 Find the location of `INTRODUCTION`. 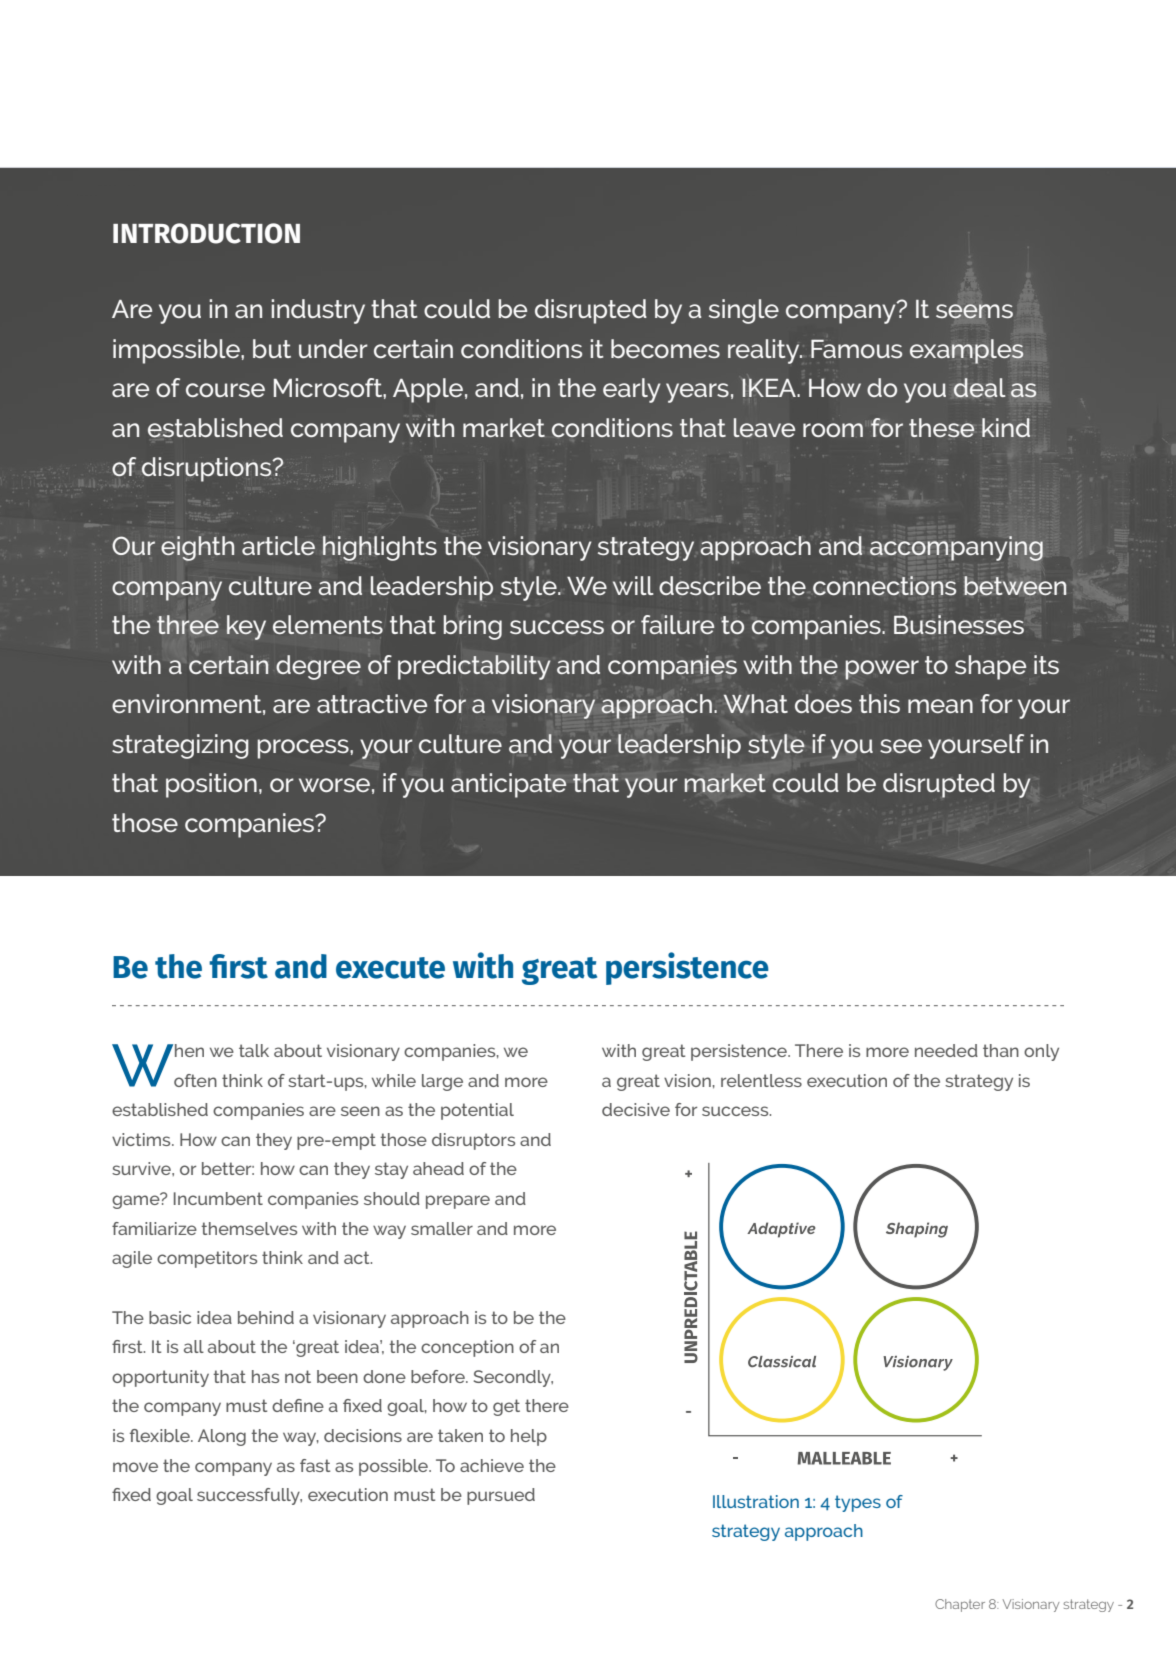

INTRODUCTION is located at coordinates (206, 233).
